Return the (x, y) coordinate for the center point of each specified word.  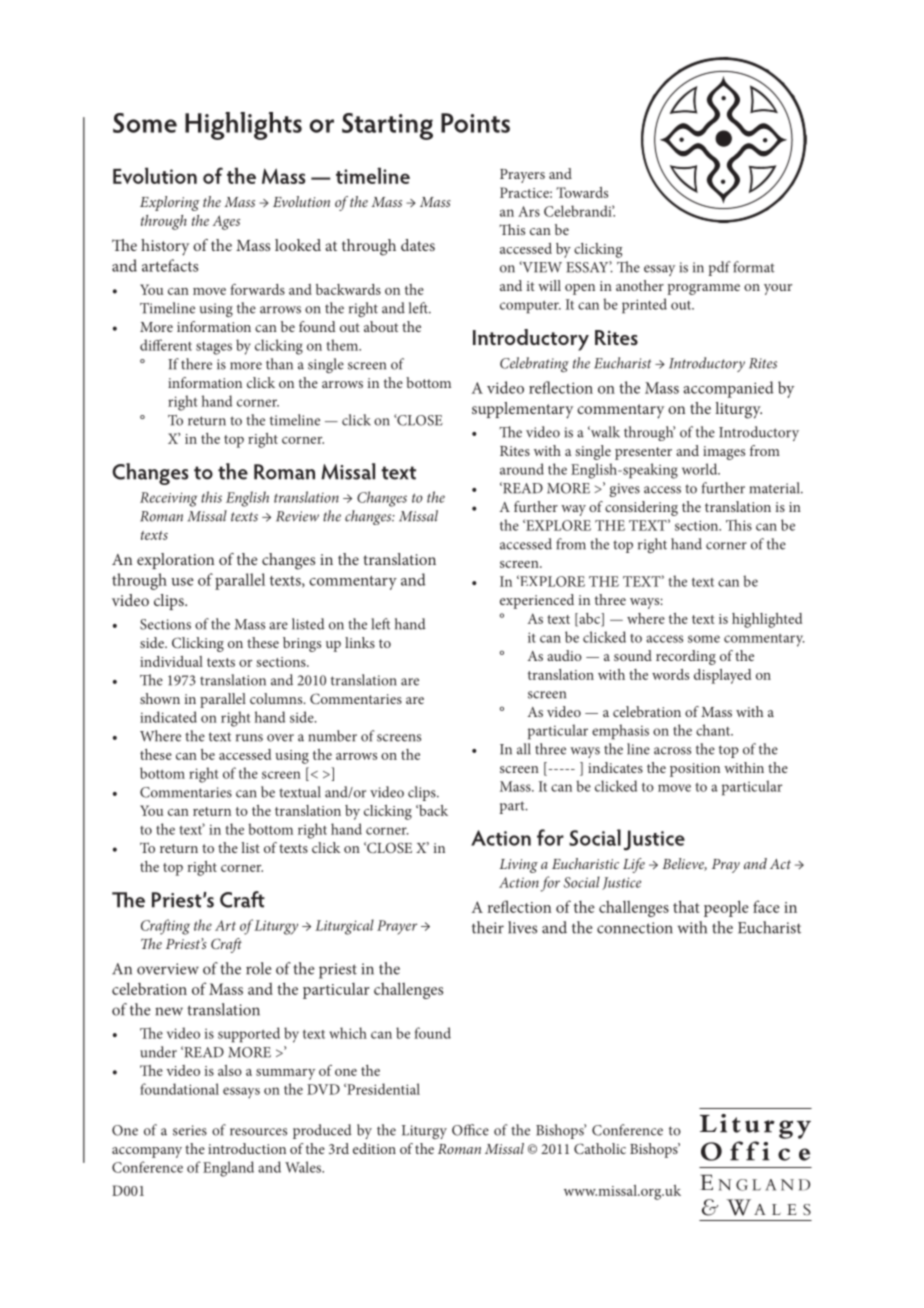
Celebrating (534, 364)
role (258, 968)
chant (714, 730)
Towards (582, 192)
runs (249, 738)
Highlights (243, 126)
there (196, 364)
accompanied (728, 389)
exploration (175, 561)
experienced (537, 601)
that (686, 906)
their (488, 927)
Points (475, 123)
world (701, 469)
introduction (247, 1148)
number (333, 736)
